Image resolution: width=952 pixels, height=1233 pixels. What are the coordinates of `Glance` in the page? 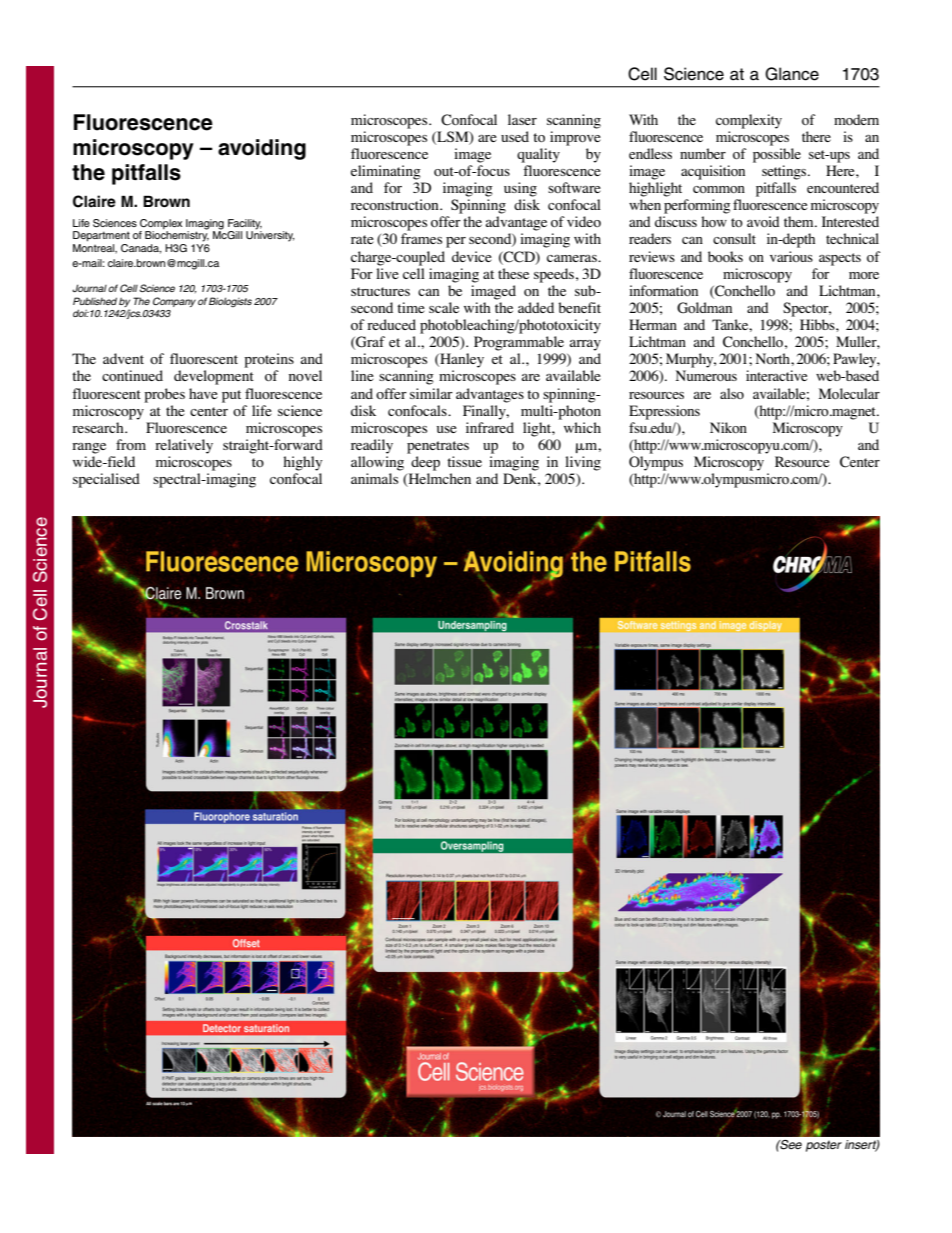 It's located at (792, 74).
